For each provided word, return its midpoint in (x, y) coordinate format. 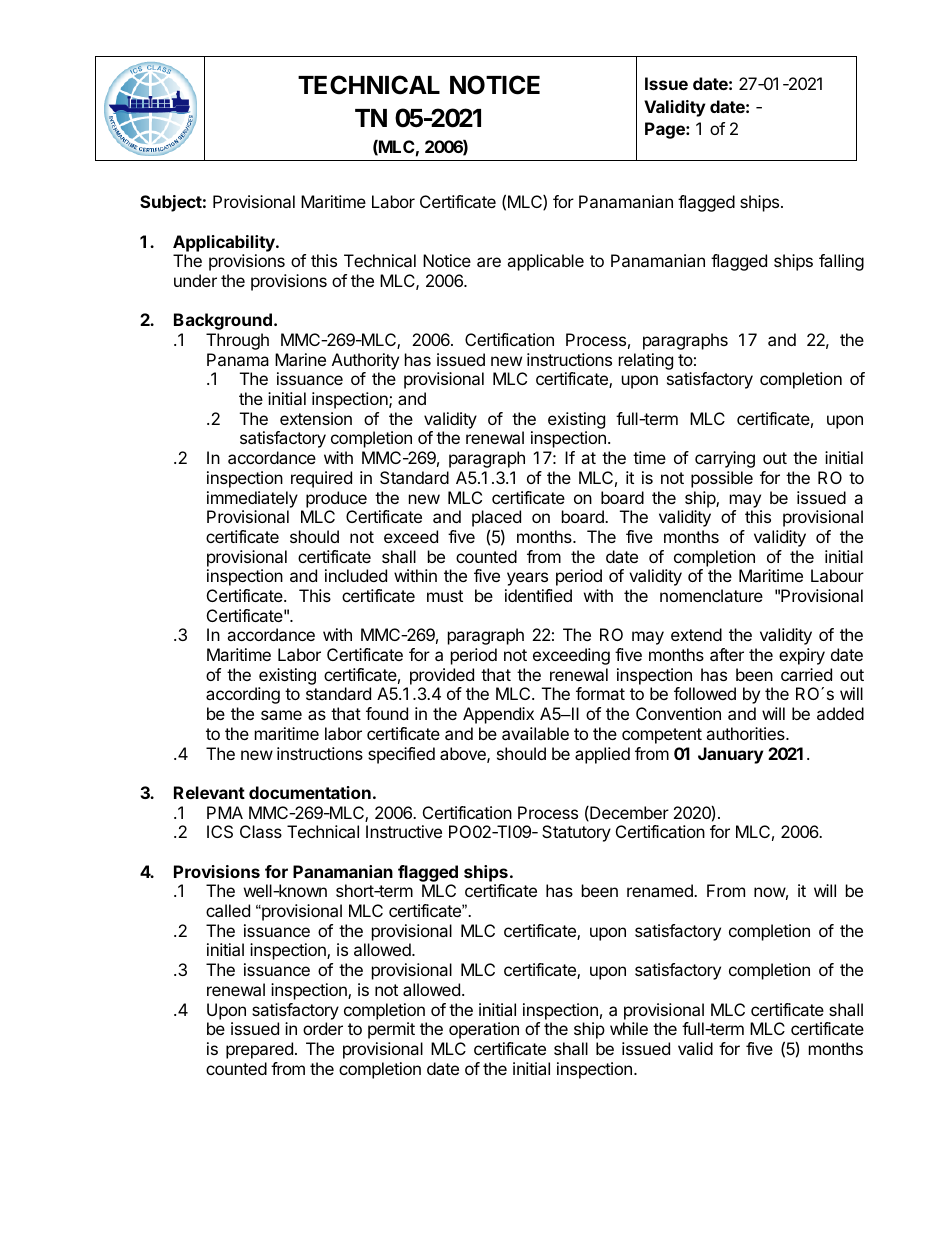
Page (666, 130)
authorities (746, 733)
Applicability (225, 243)
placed (496, 518)
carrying (725, 459)
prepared (259, 1050)
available (535, 733)
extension (316, 418)
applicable (545, 262)
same (281, 715)
